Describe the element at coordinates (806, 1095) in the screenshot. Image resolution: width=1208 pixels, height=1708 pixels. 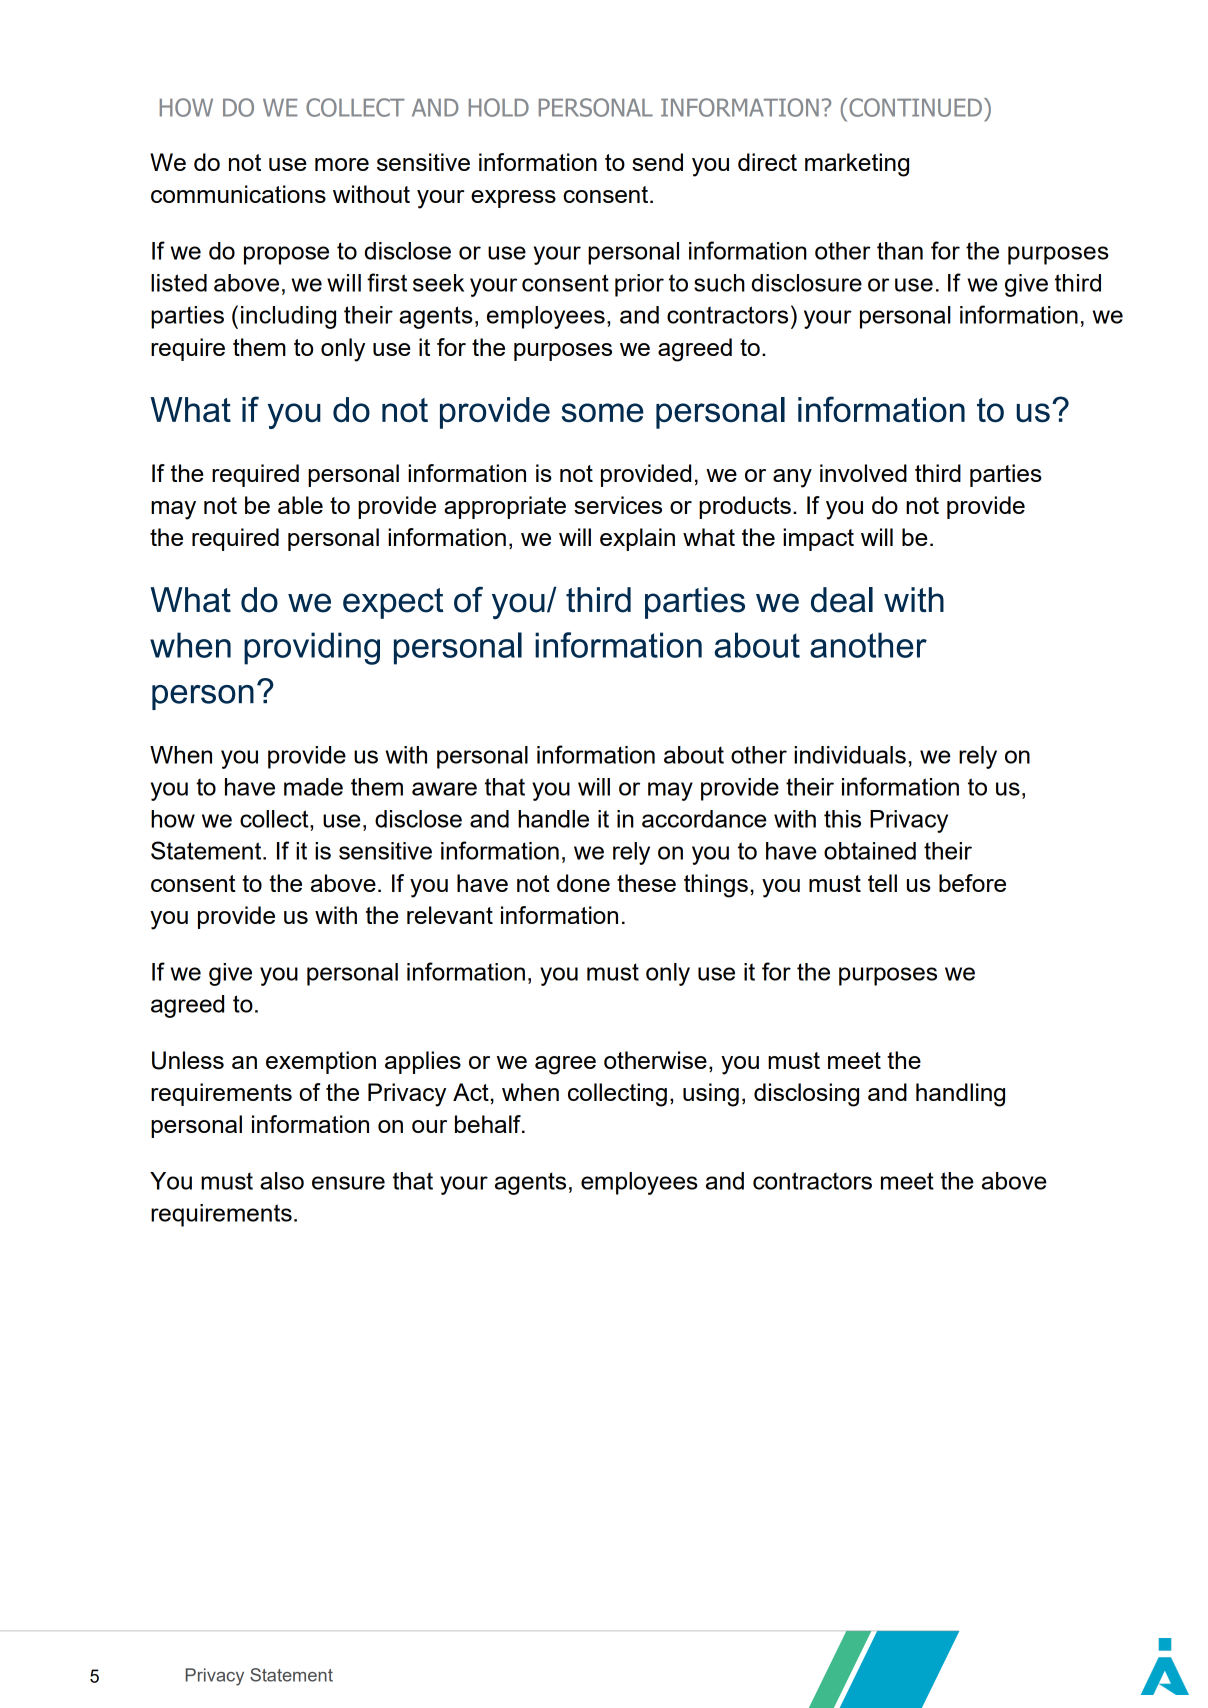
I see `disclosing` at that location.
